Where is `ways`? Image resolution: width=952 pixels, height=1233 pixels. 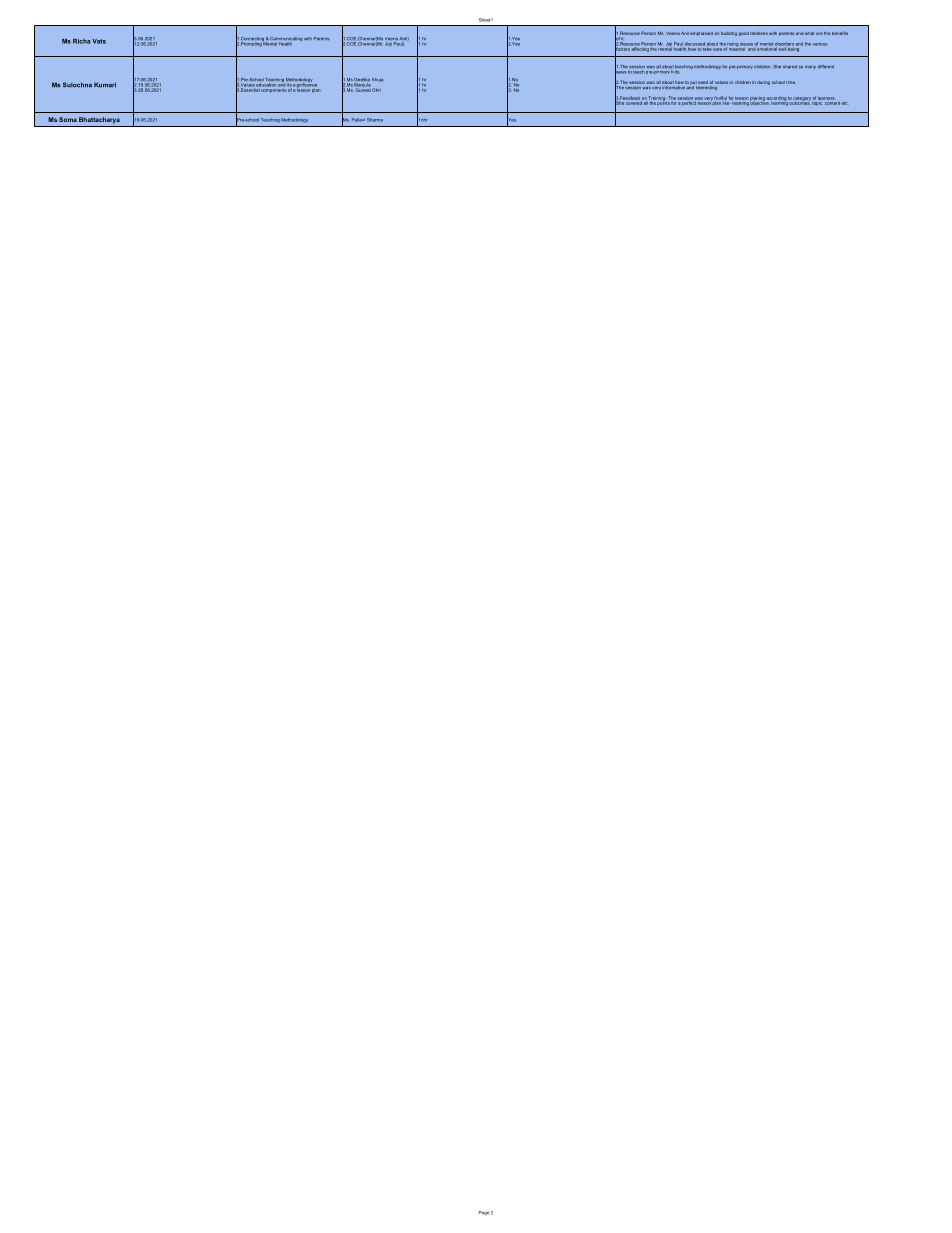
ways is located at coordinates (620, 73).
